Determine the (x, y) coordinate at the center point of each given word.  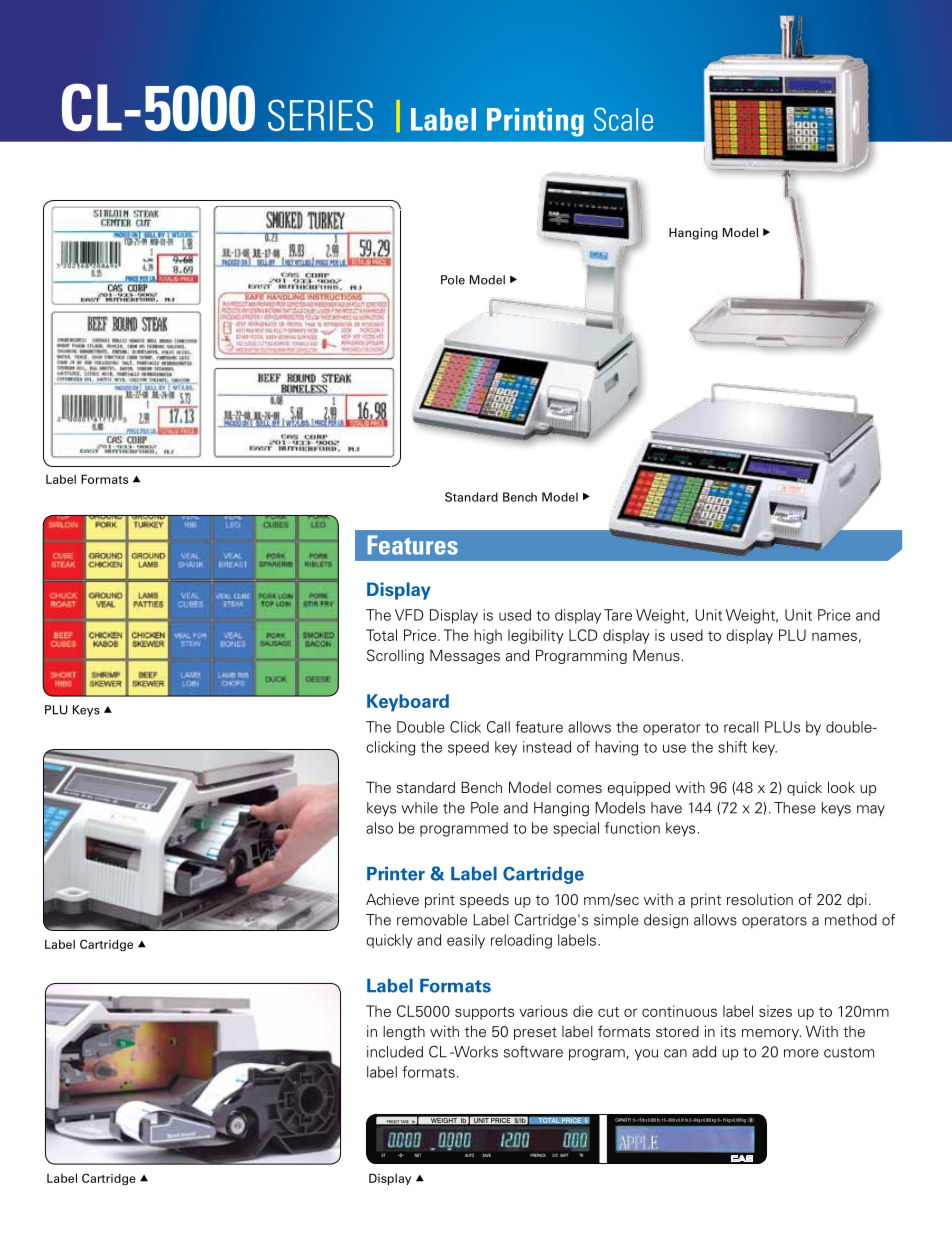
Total (381, 635)
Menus (657, 655)
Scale (623, 119)
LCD (583, 635)
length (404, 1033)
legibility (536, 636)
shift (732, 747)
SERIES (320, 115)
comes (579, 789)
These (795, 808)
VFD (409, 615)
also (379, 828)
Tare (618, 615)
